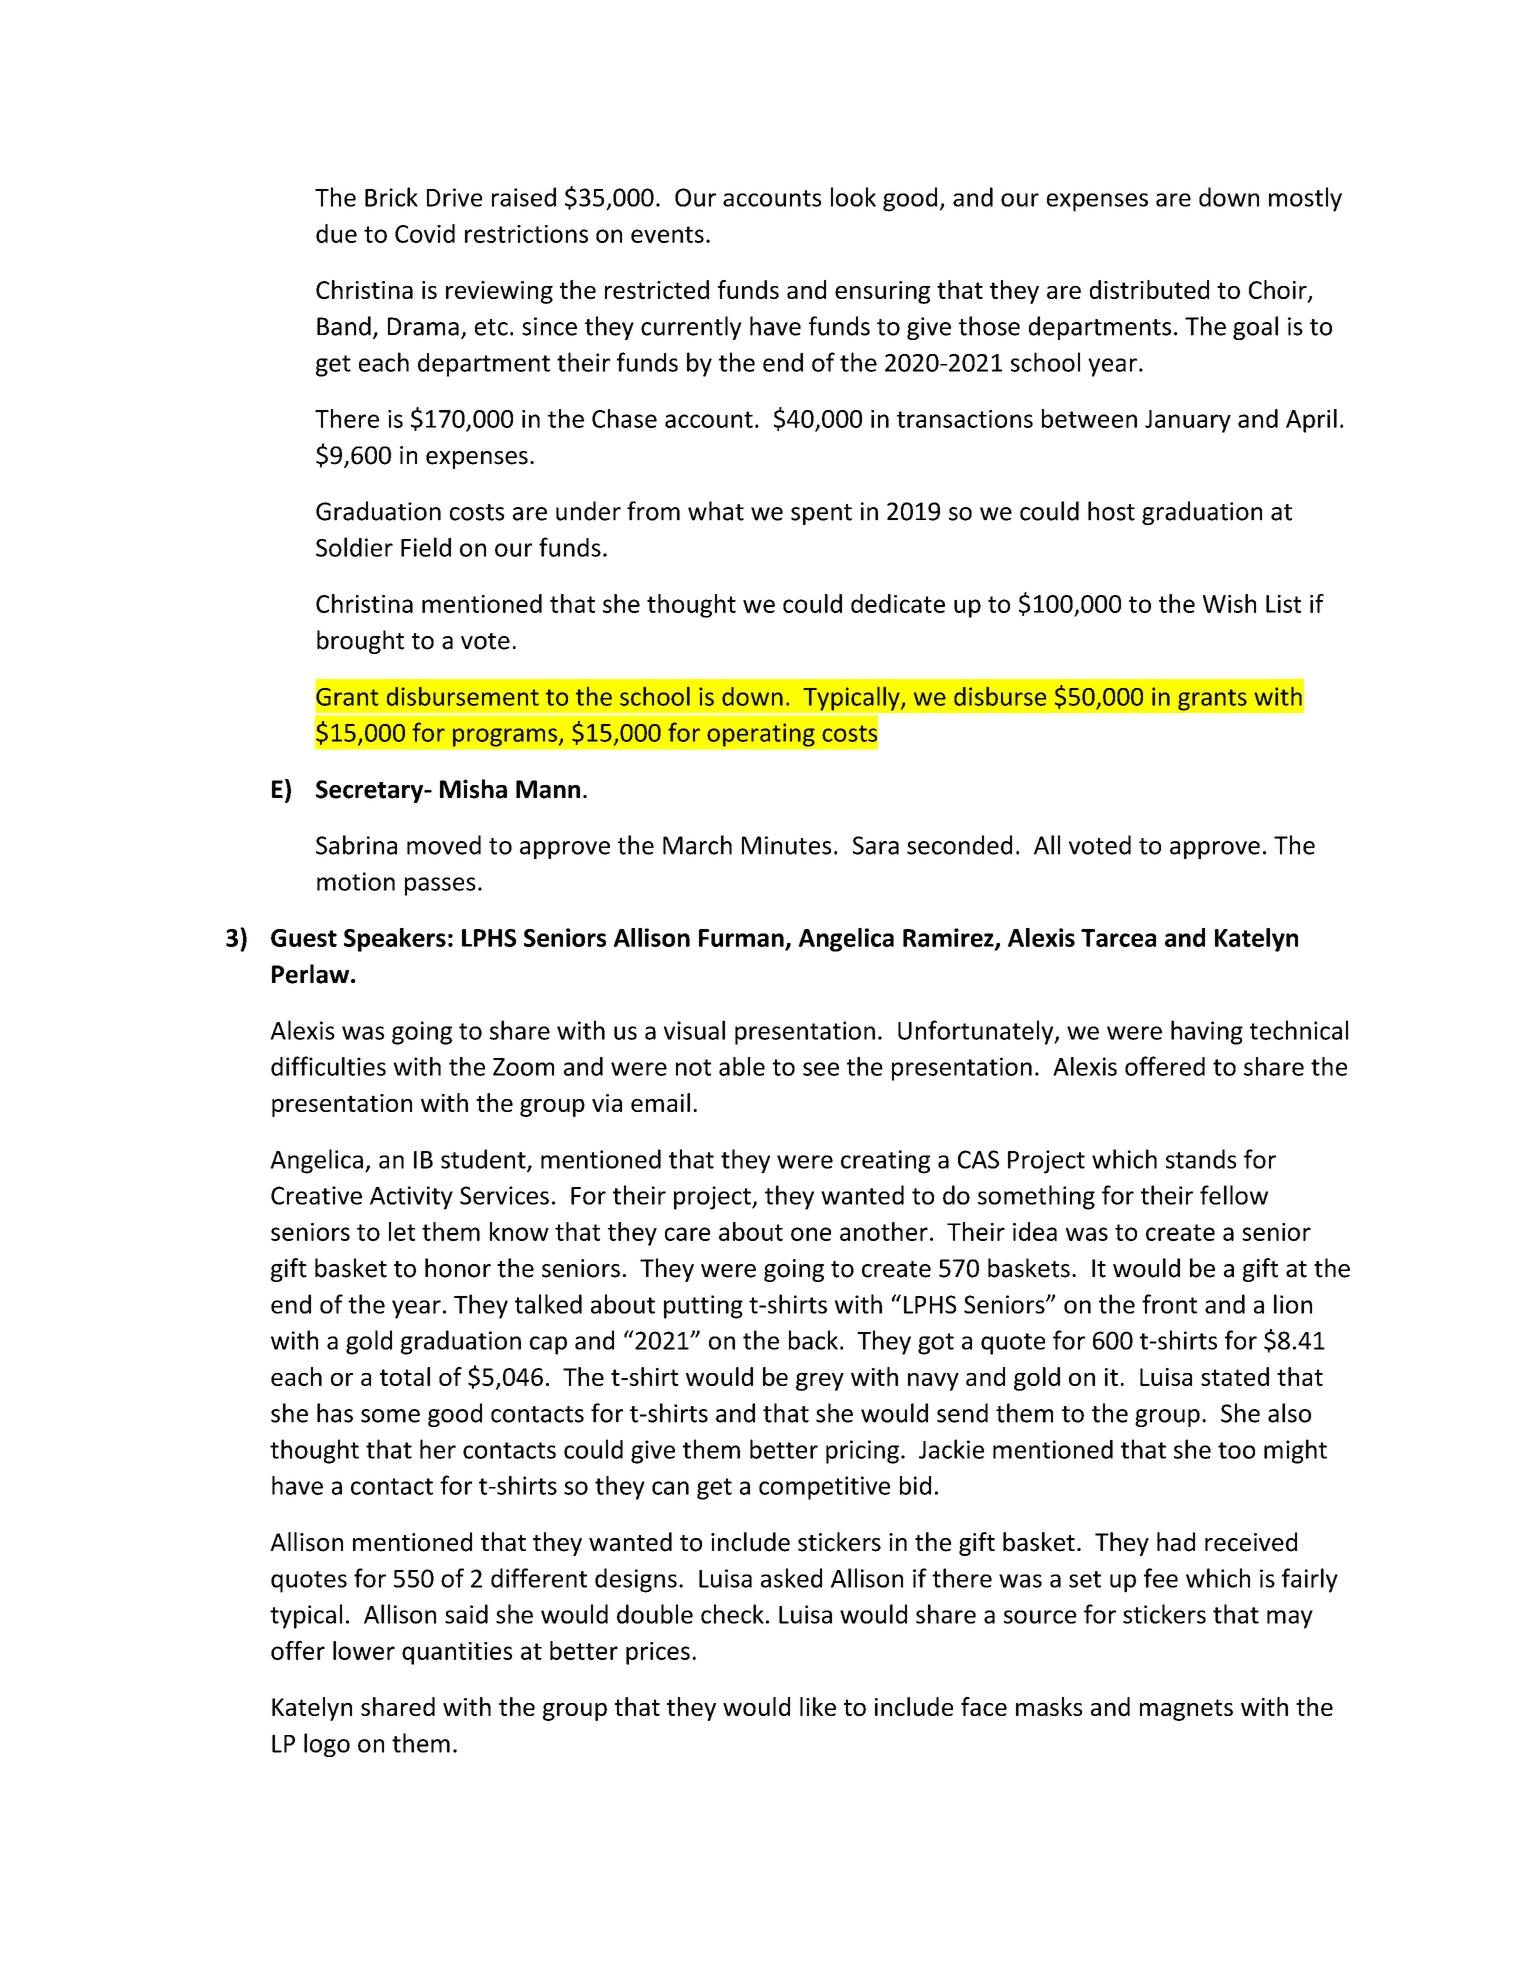 The image size is (1531, 1982). What do you see at coordinates (1111, 511) in the screenshot?
I see `host` at bounding box center [1111, 511].
